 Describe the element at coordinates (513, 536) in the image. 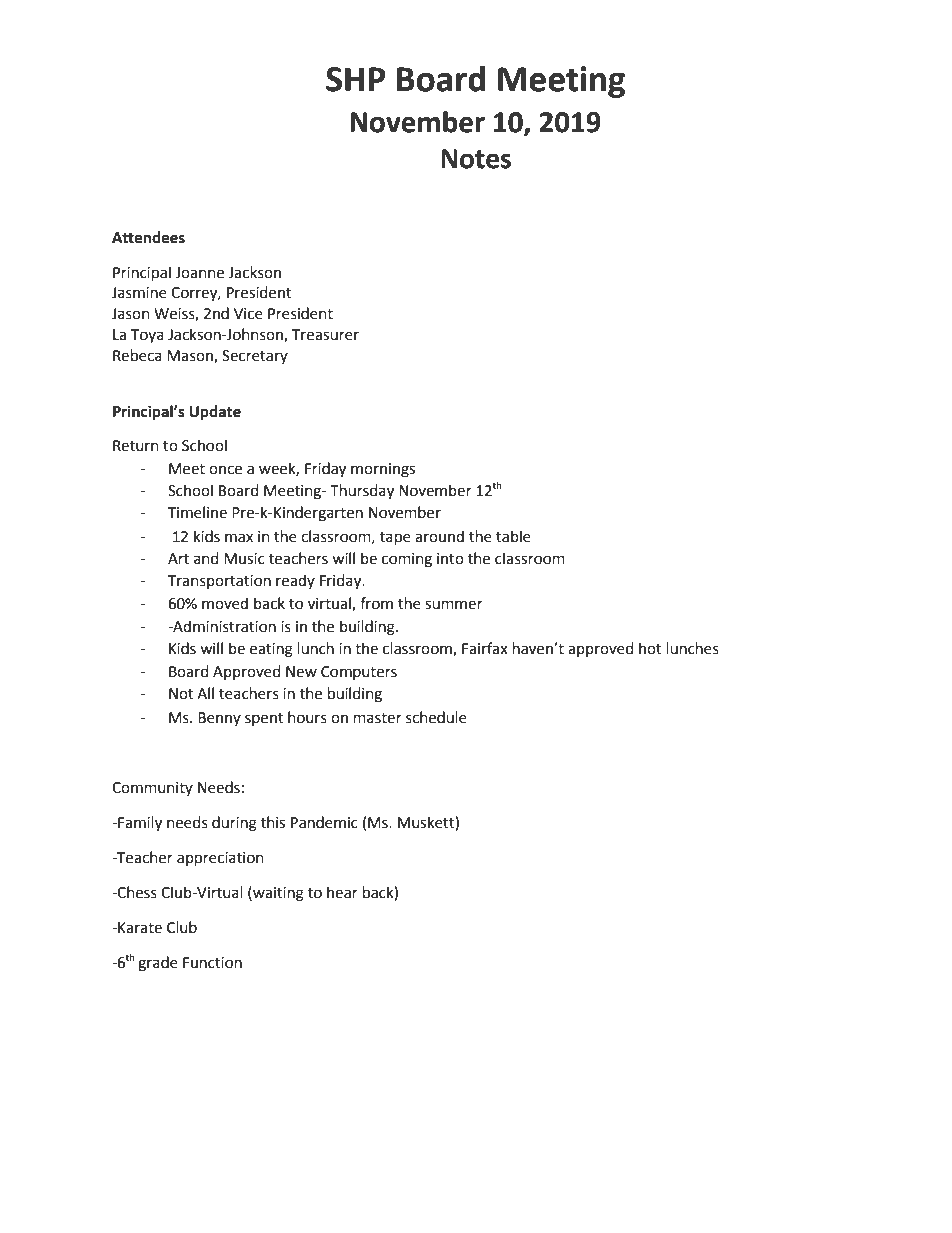

I see `table` at that location.
